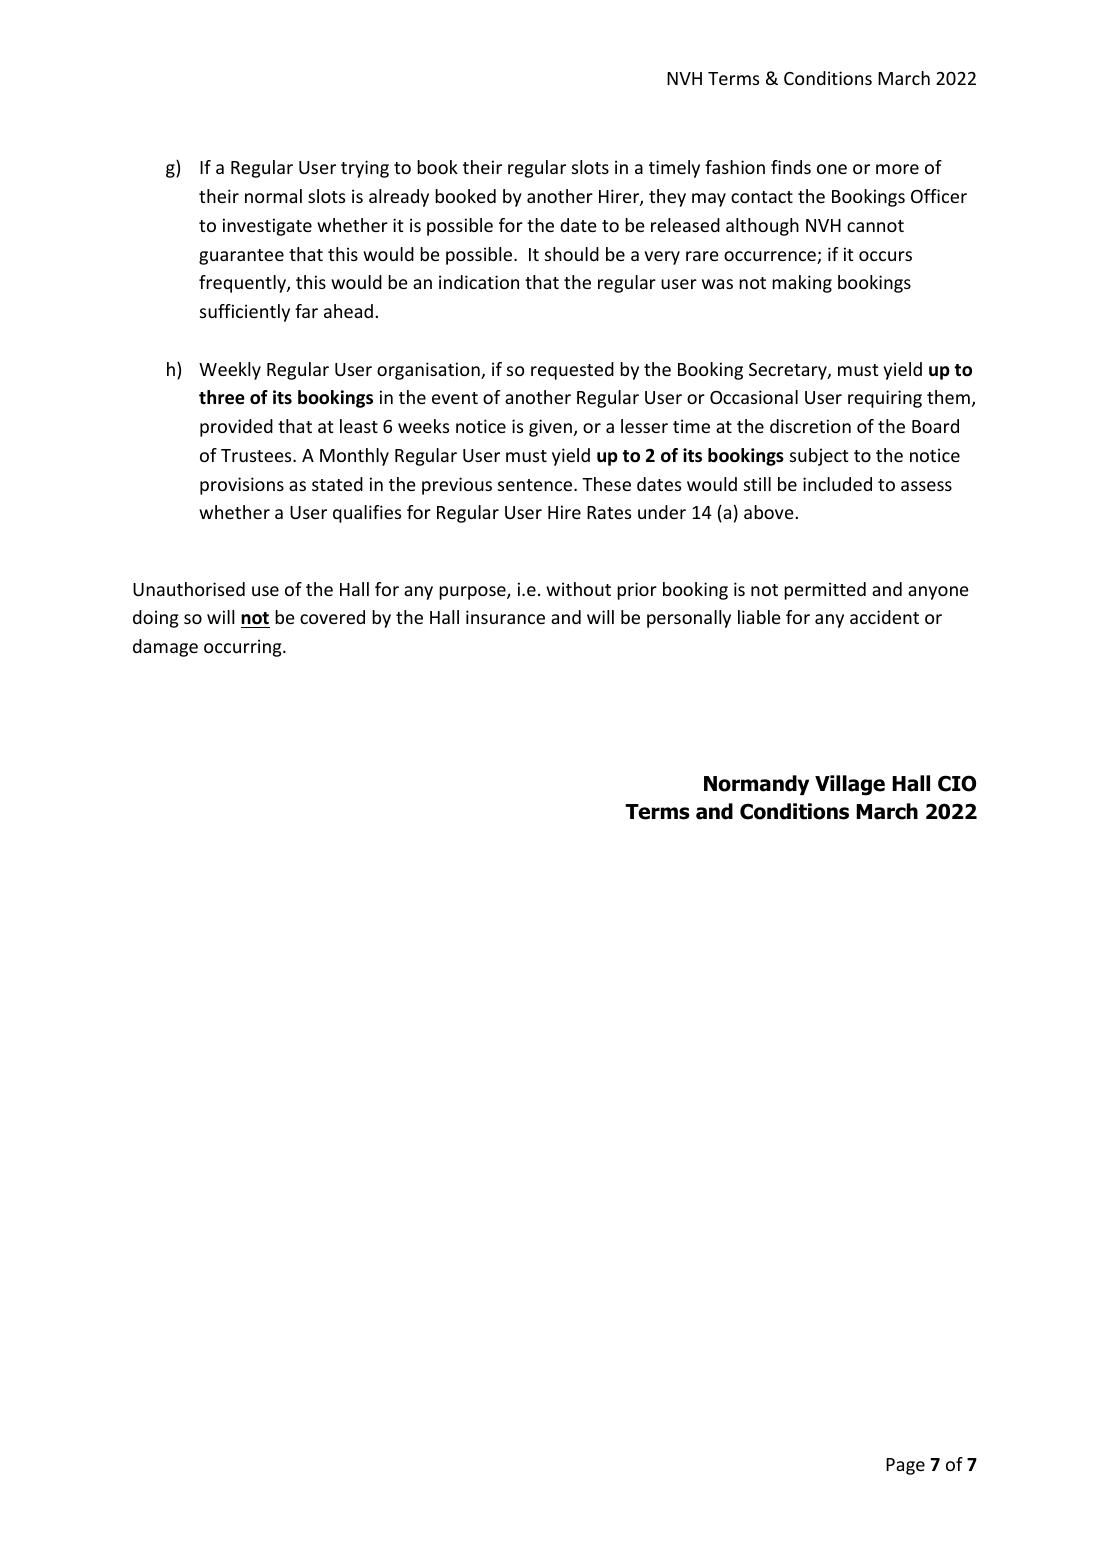 Image resolution: width=1109 pixels, height=1568 pixels. I want to click on normal, so click(273, 196).
